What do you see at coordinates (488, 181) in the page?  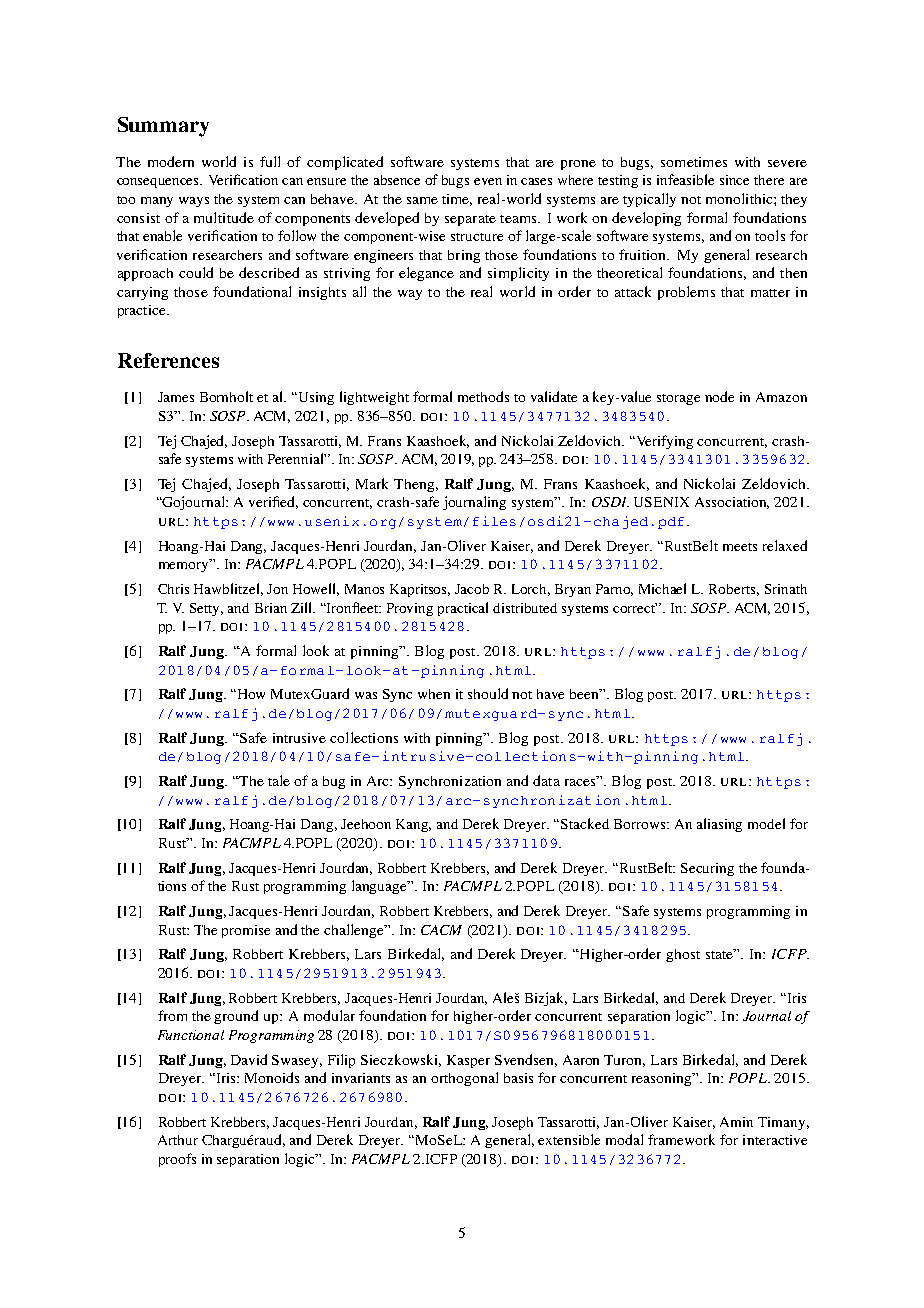 I see `even` at bounding box center [488, 181].
